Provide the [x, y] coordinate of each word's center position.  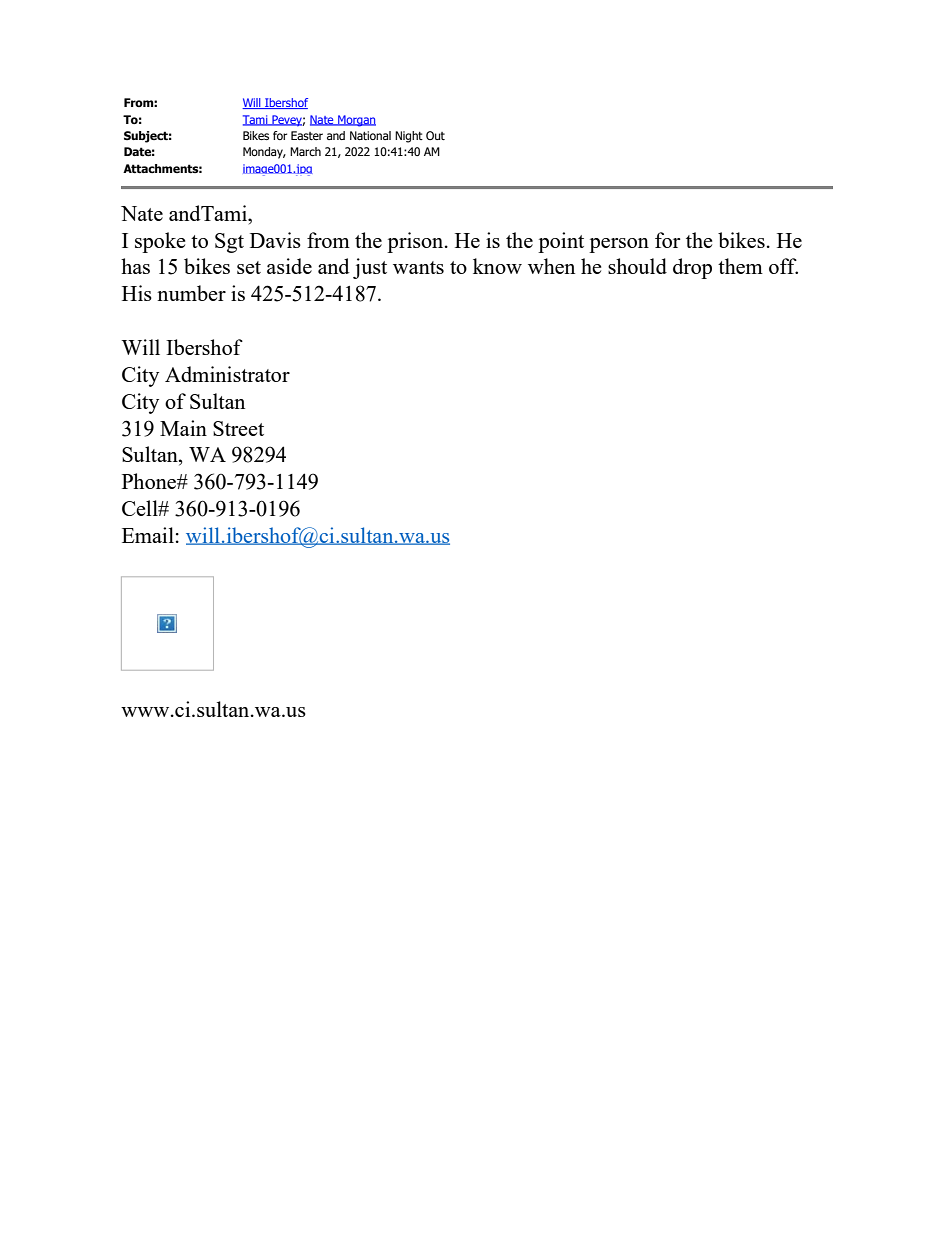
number [191, 293]
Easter [307, 135]
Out [435, 135]
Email [148, 535]
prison [416, 242]
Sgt [229, 243]
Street [238, 428]
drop [692, 268]
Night [409, 137]
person [619, 245]
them [740, 266]
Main [183, 428]
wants [418, 267]
